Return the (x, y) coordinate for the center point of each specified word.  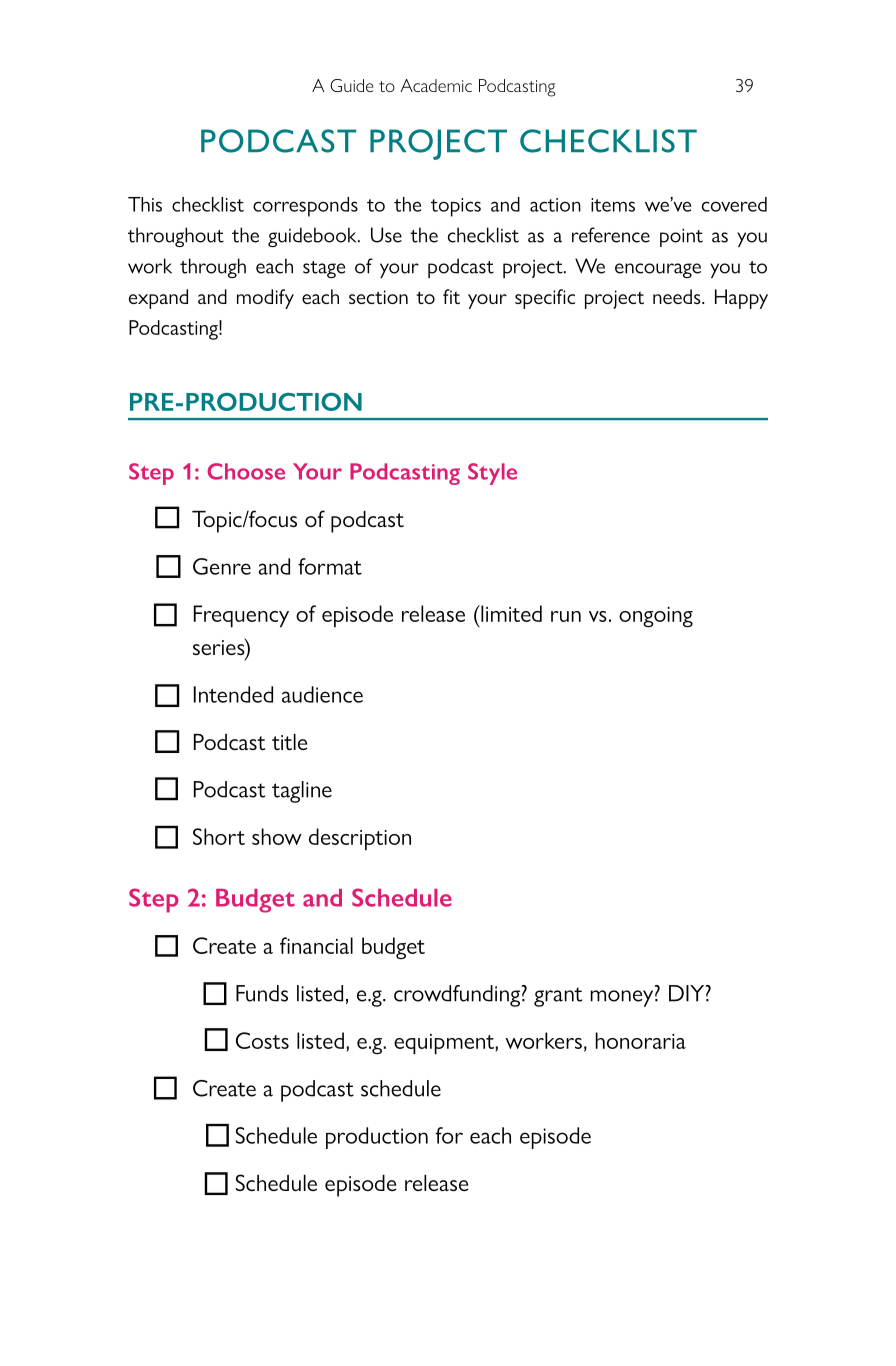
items (613, 205)
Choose (246, 471)
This (145, 204)
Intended (233, 694)
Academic (436, 85)
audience (322, 694)
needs (678, 296)
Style (492, 474)
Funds (262, 993)
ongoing (656, 617)
